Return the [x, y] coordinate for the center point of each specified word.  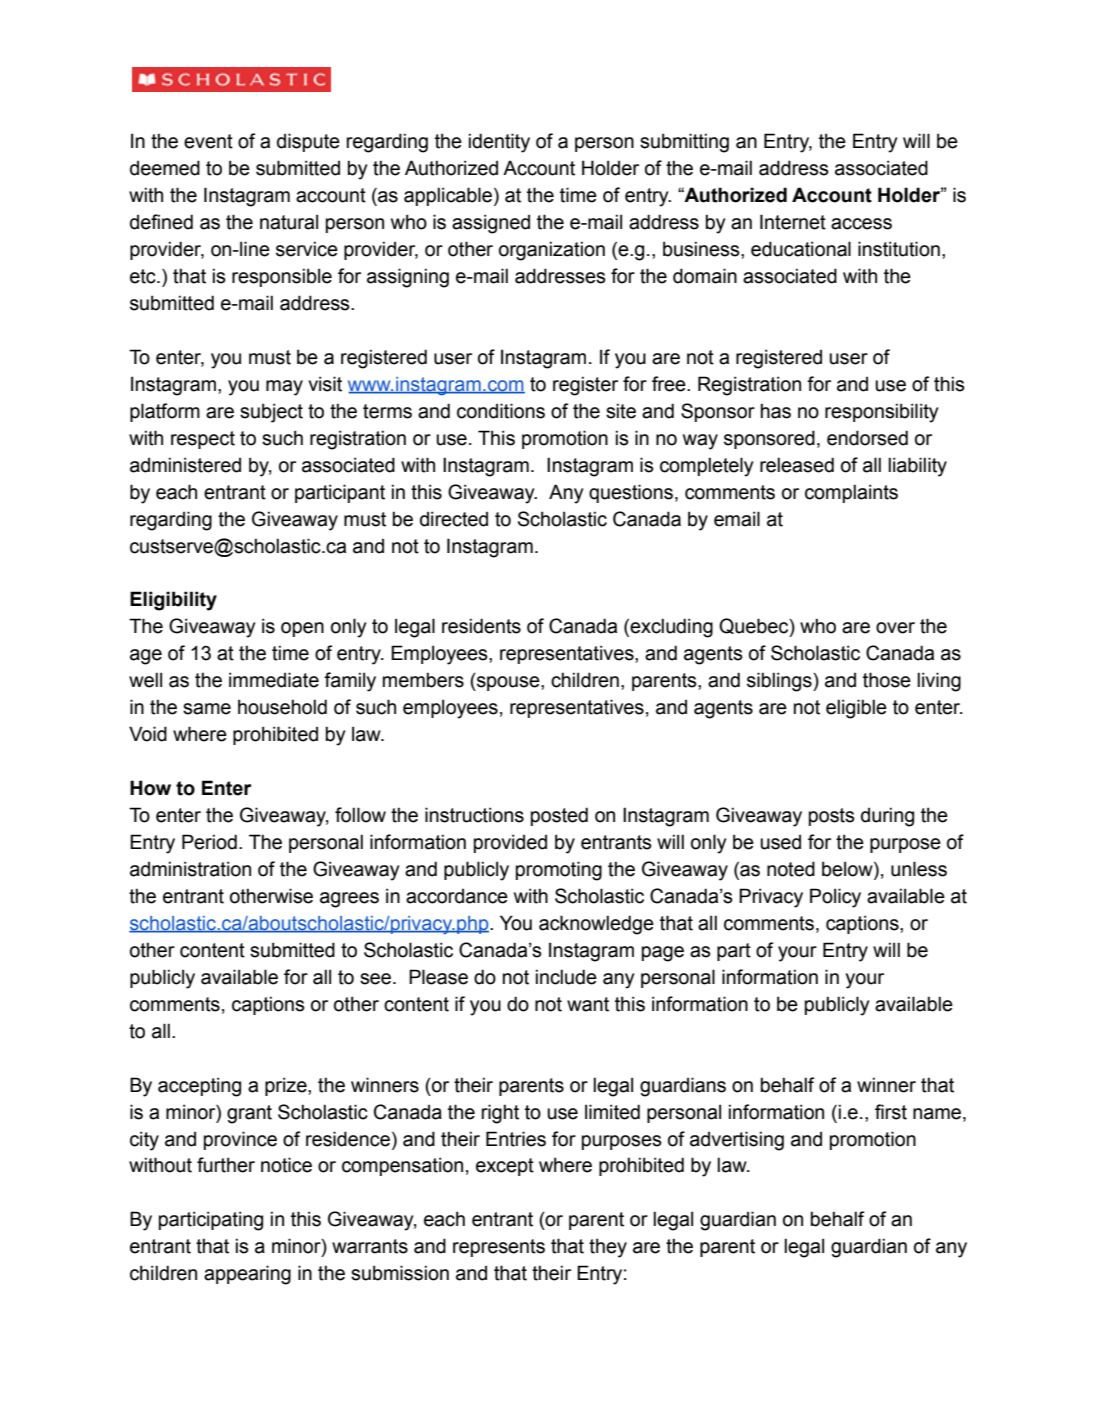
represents [499, 1248]
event [208, 141]
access [861, 224]
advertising [737, 1141]
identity [499, 143]
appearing [247, 1275]
